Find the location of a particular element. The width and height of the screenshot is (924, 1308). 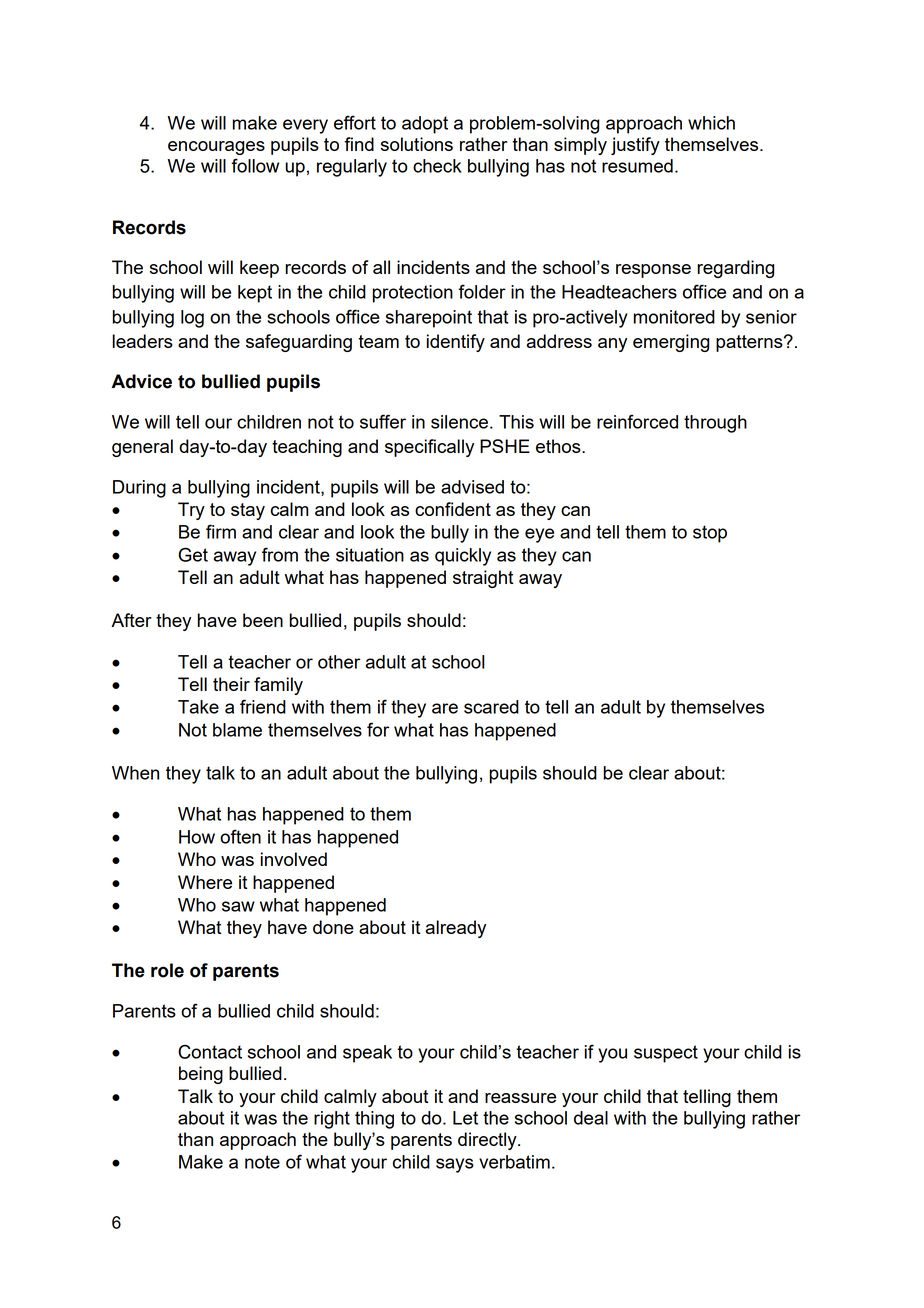

their is located at coordinates (231, 684).
